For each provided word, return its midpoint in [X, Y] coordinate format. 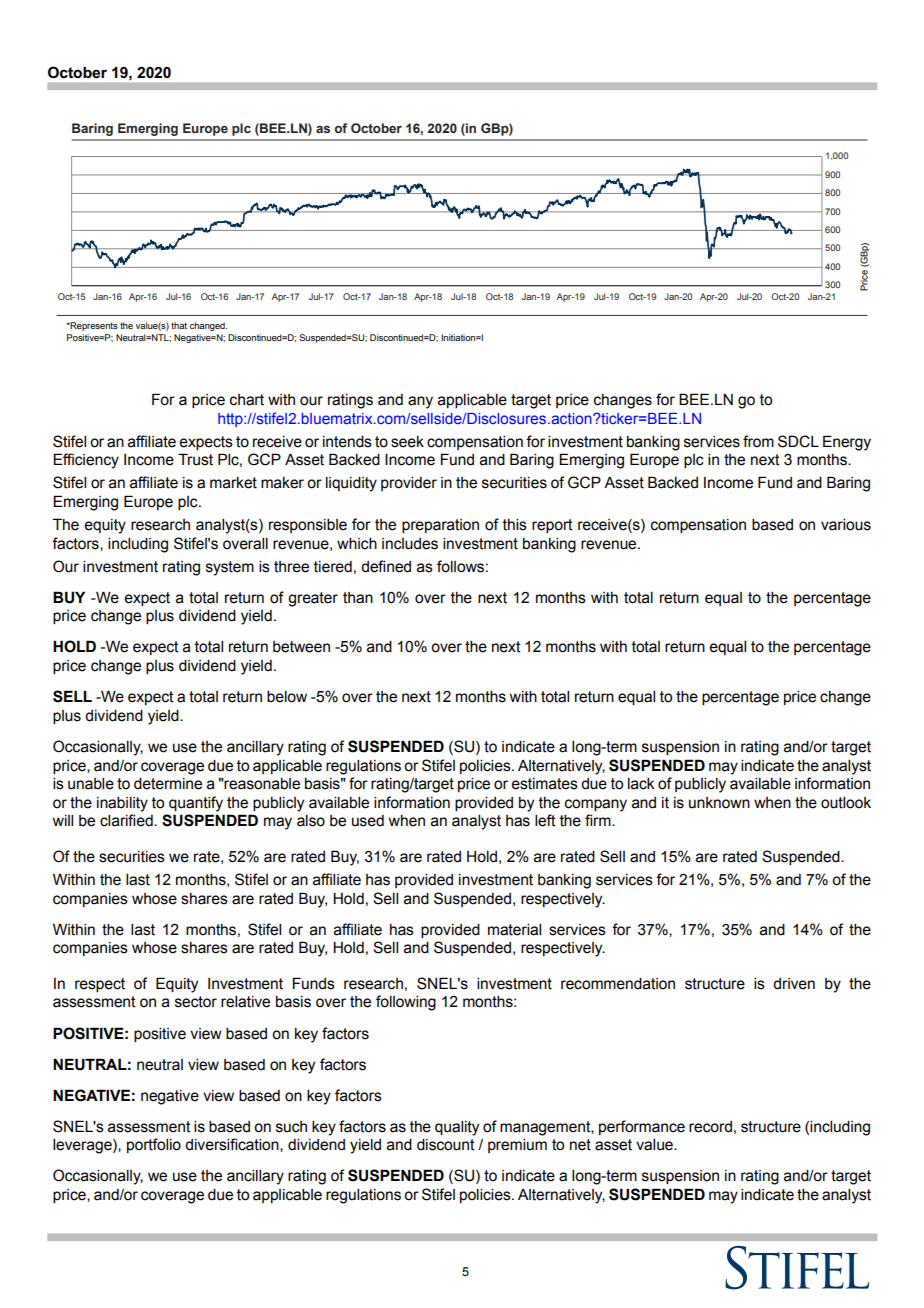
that [179, 325]
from [758, 441]
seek [407, 442]
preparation [440, 526]
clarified [127, 820]
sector [196, 1002]
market [233, 483]
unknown [719, 803]
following [406, 1003]
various [846, 525]
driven [794, 984]
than [358, 598]
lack [641, 784]
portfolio [154, 1145]
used [368, 821]
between [301, 647]
